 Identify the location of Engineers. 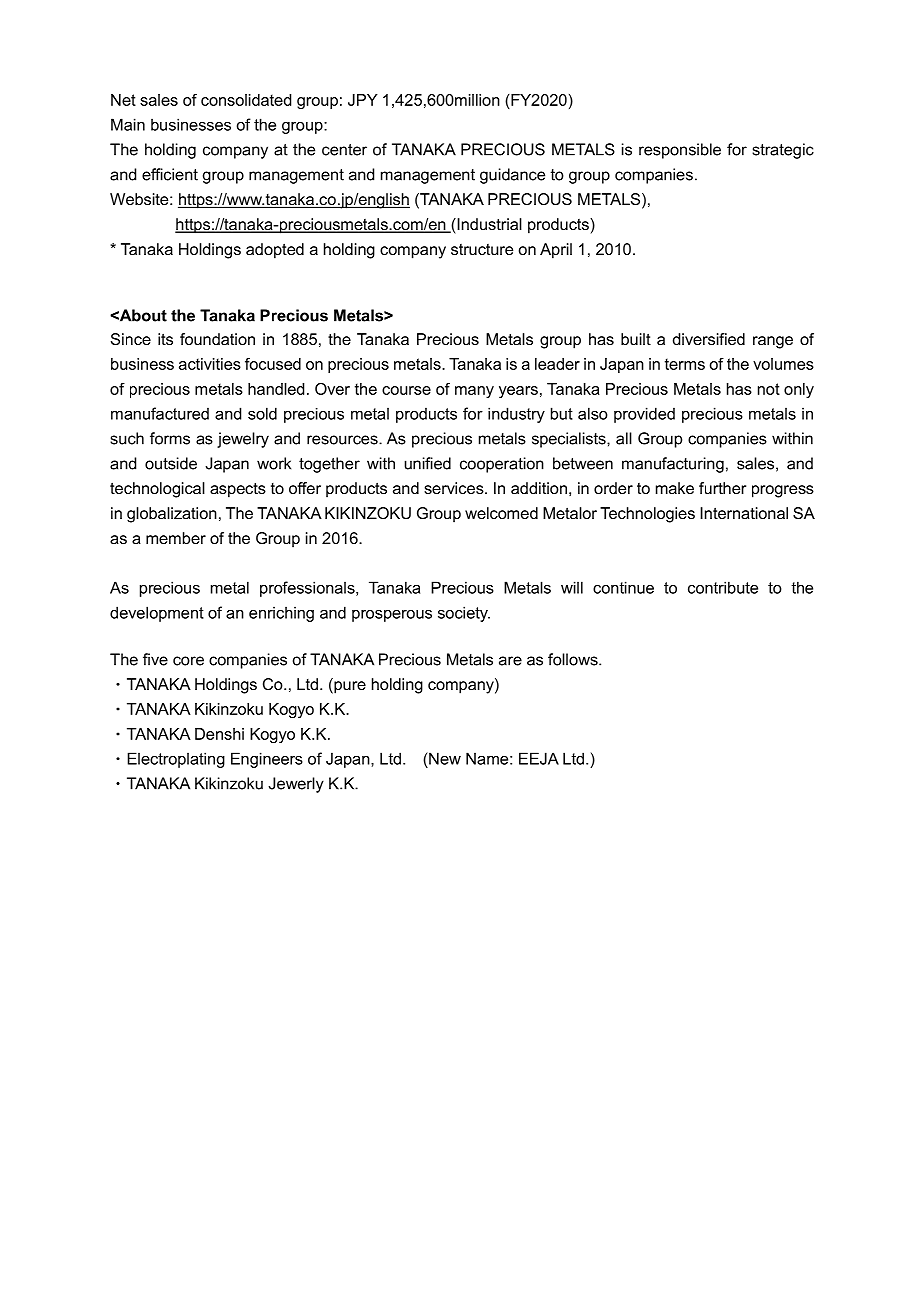
(267, 760).
